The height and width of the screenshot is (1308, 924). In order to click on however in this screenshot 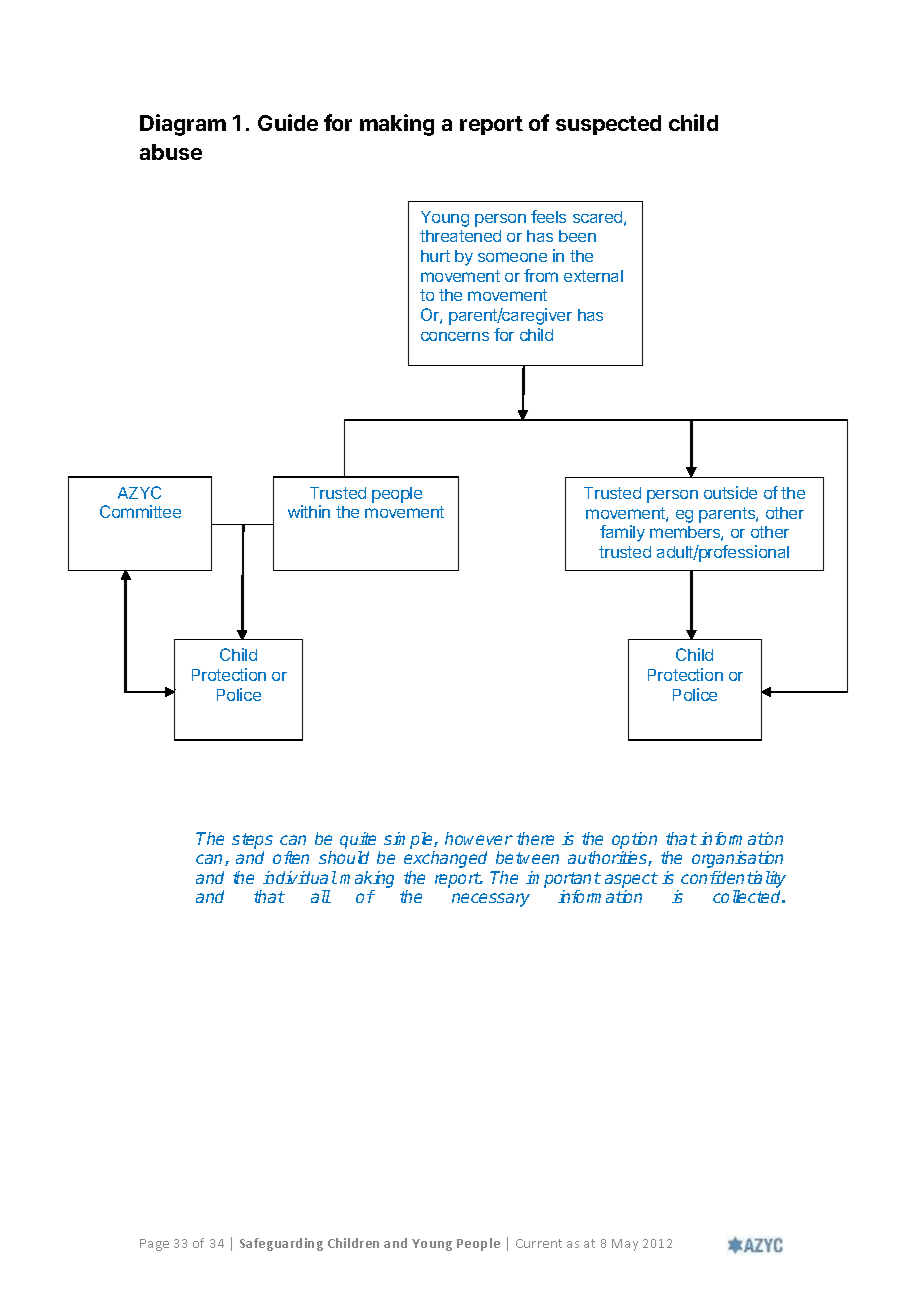, I will do `click(479, 838)`.
